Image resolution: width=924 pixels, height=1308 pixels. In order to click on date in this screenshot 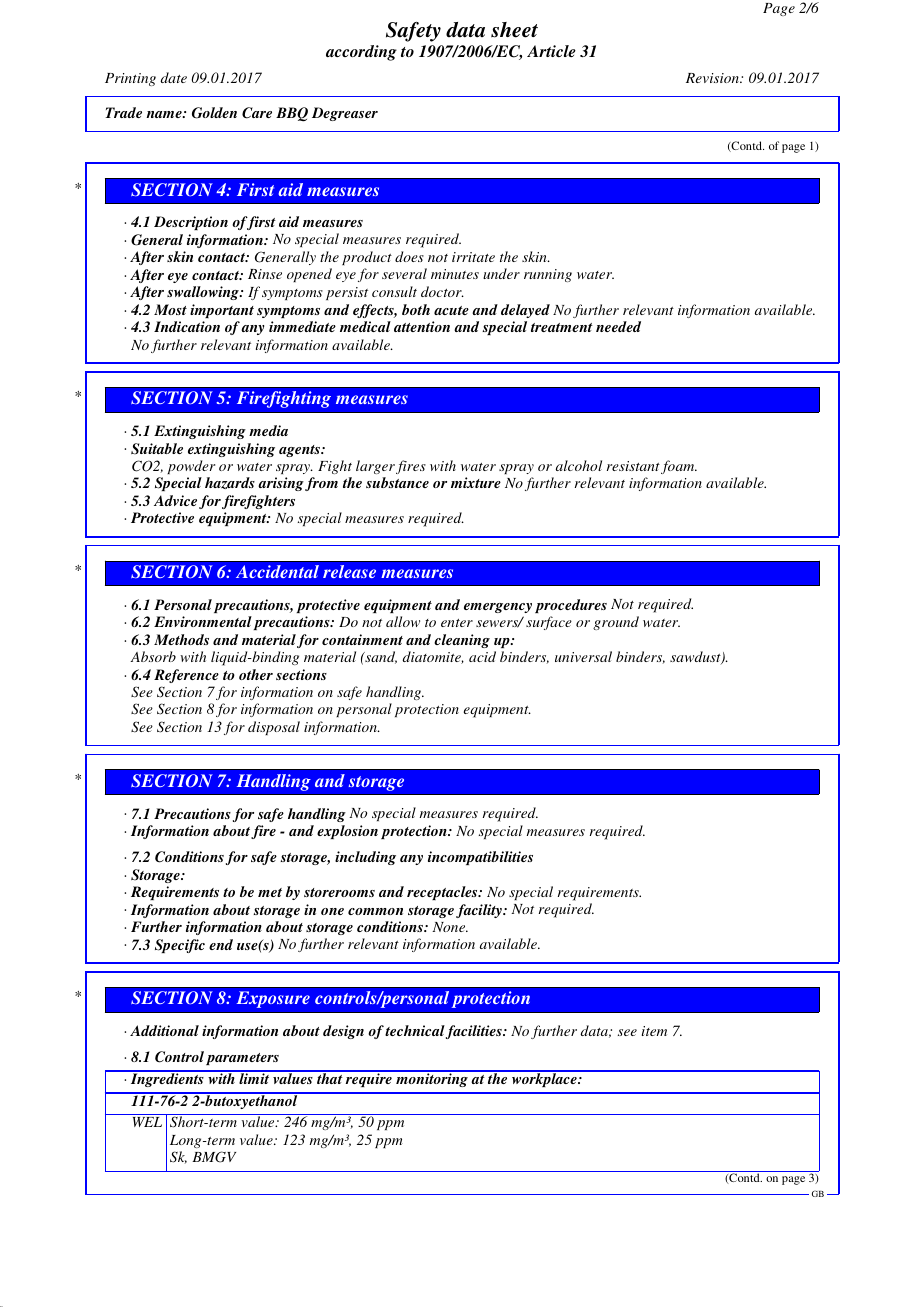, I will do `click(173, 77)`.
